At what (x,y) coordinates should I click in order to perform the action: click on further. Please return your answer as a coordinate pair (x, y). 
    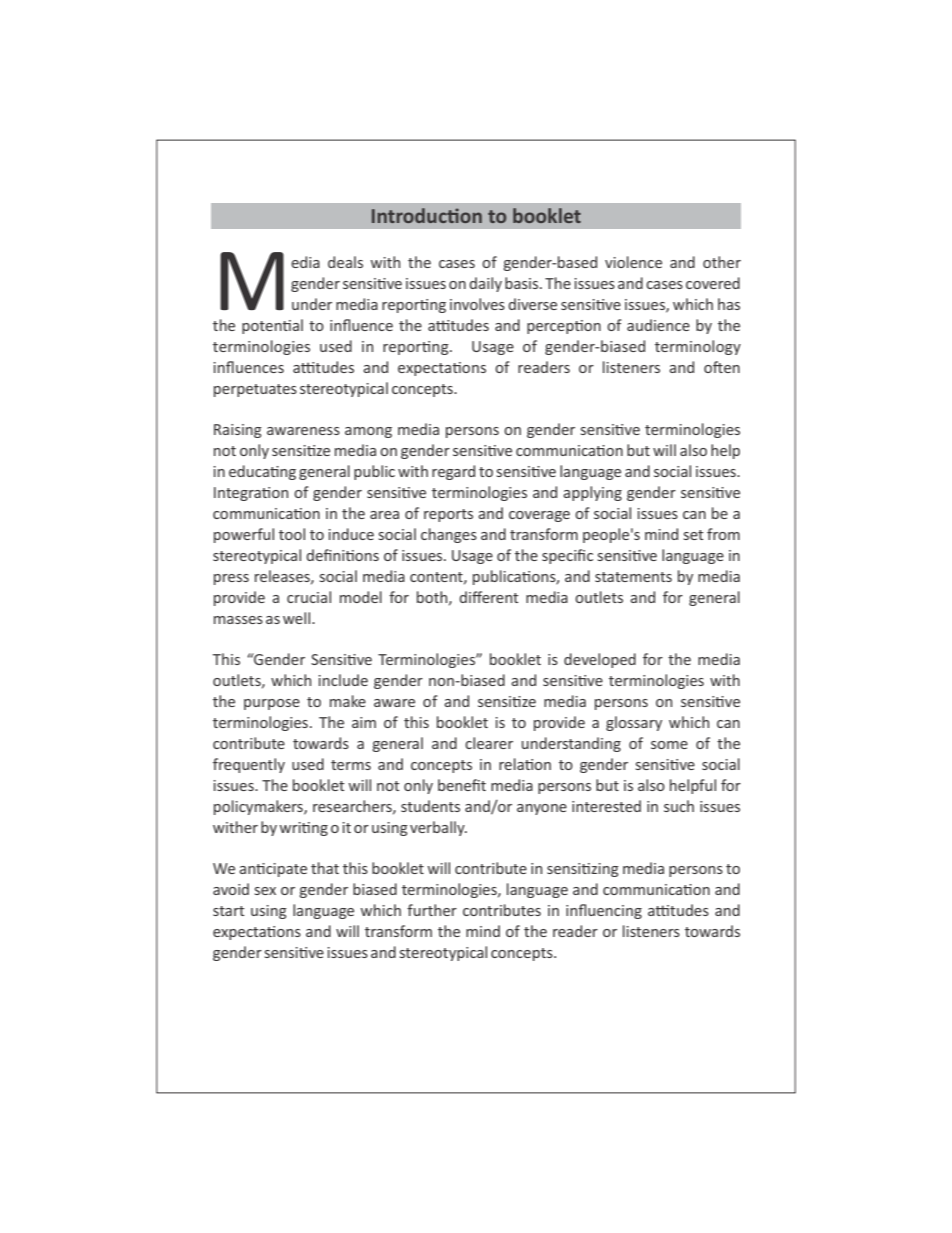
    Looking at the image, I should click on (432, 910).
